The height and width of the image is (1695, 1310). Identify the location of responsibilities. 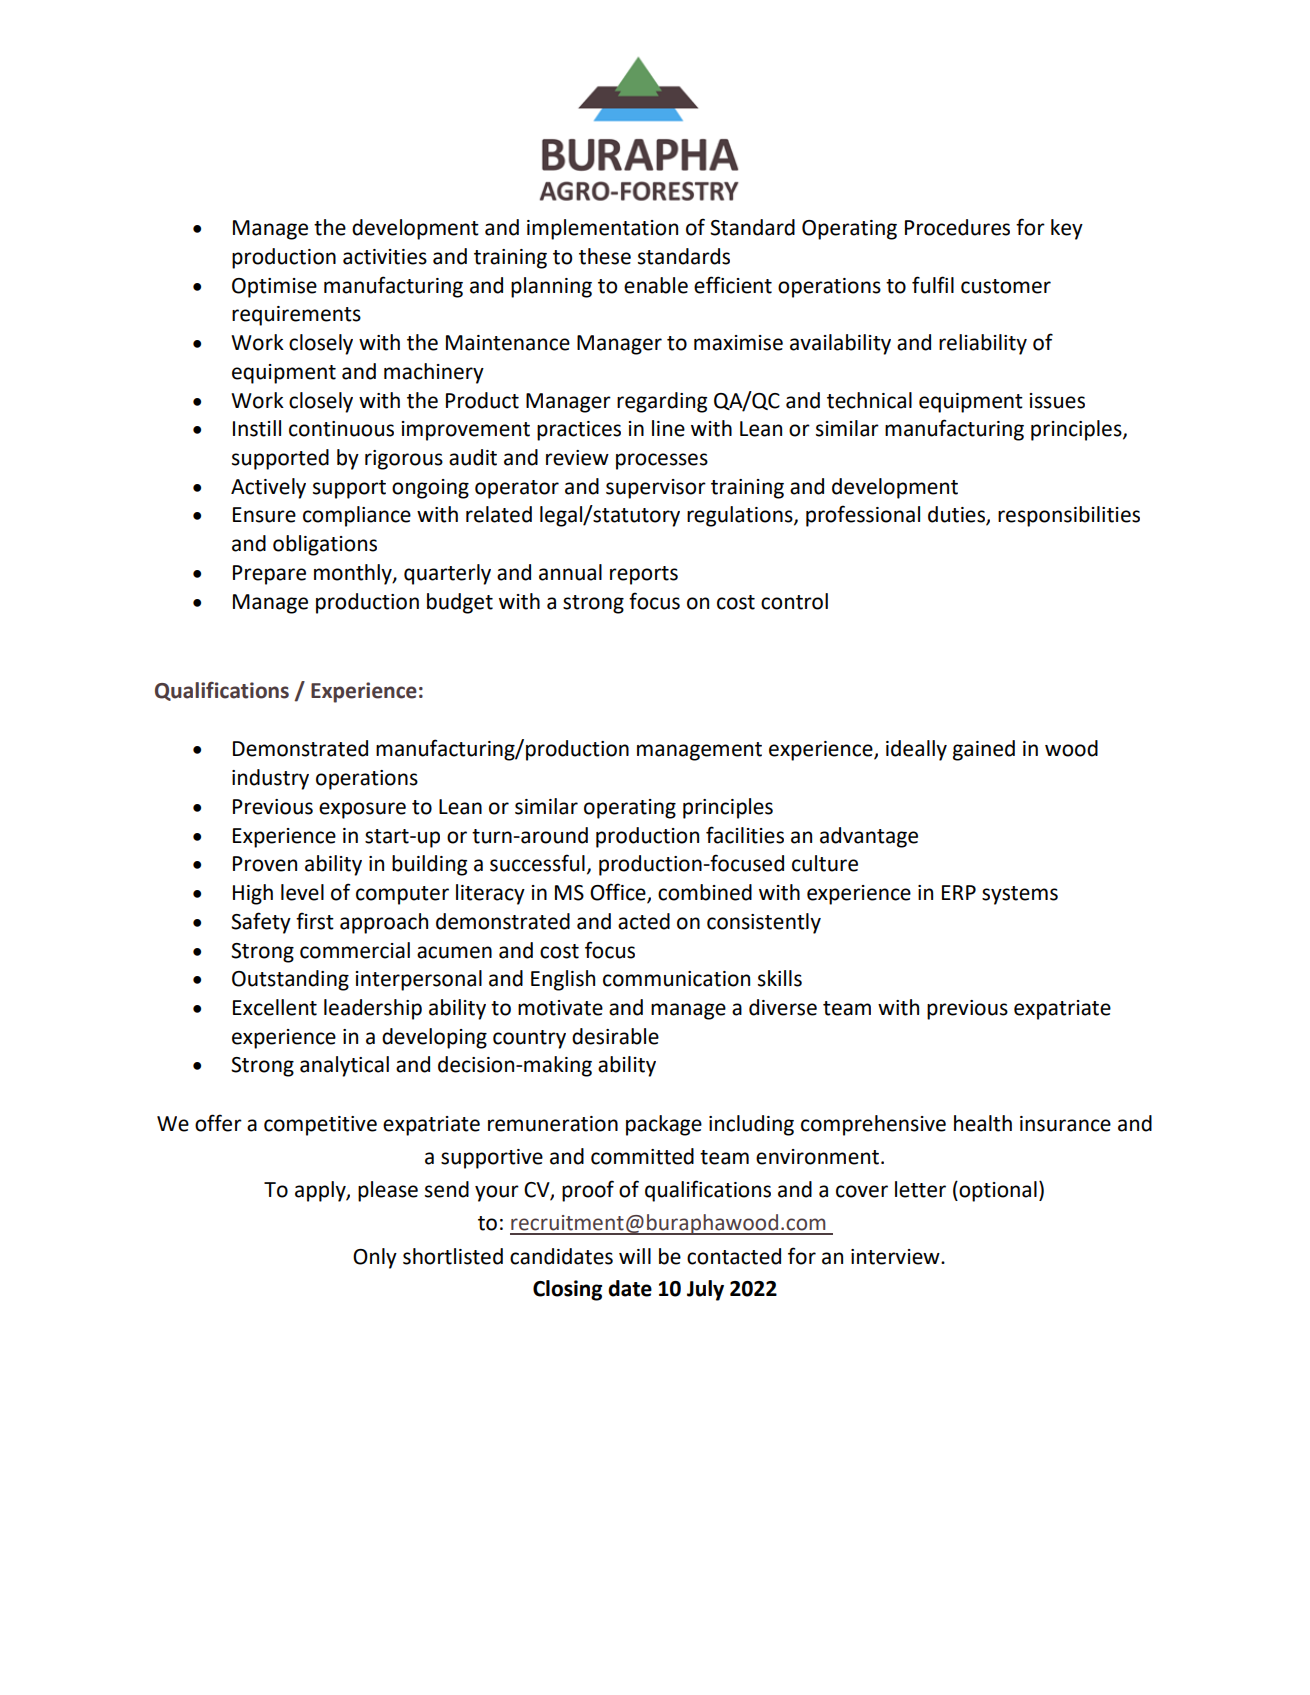
(1069, 516).
